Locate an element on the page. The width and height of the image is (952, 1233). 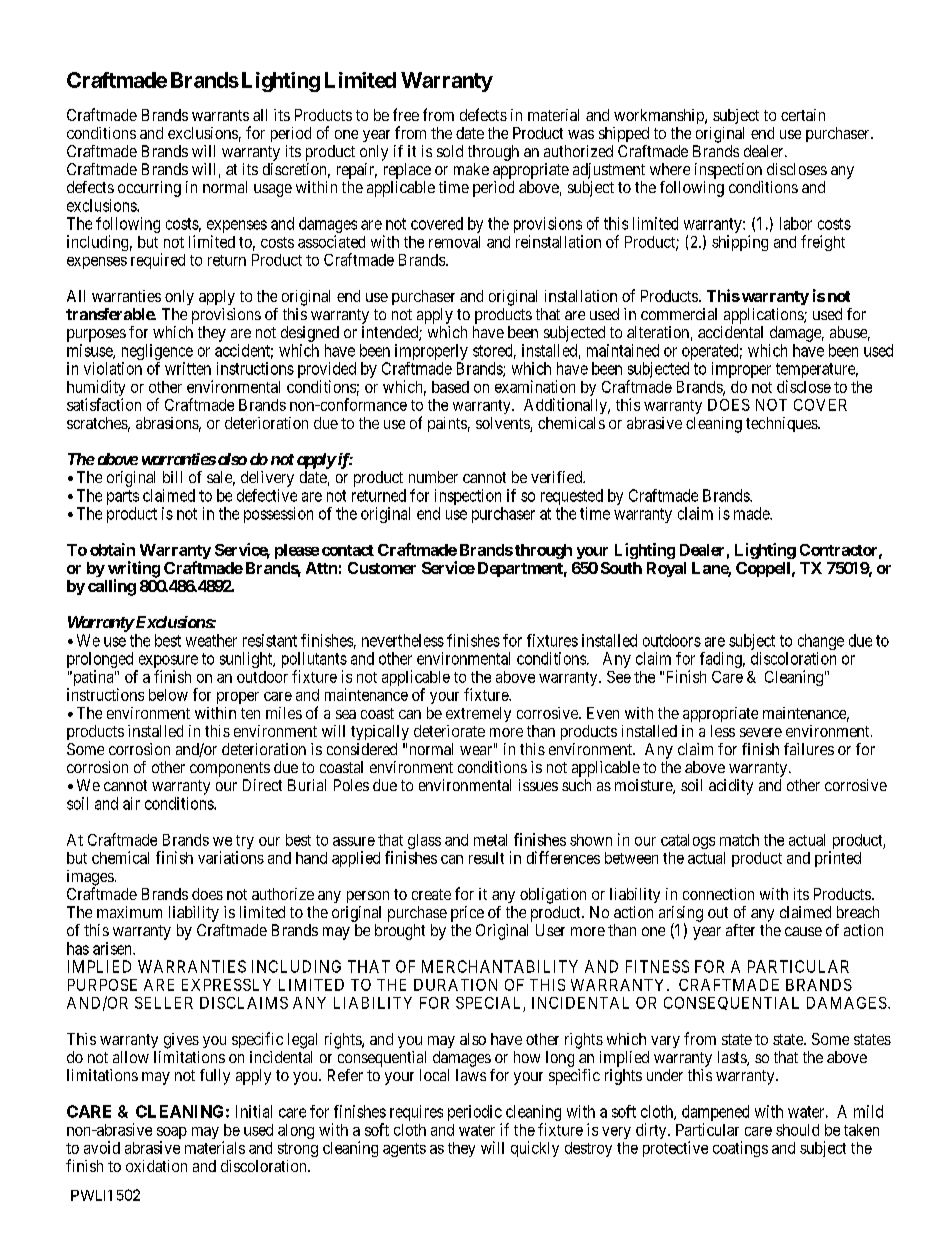
applications is located at coordinates (764, 316).
